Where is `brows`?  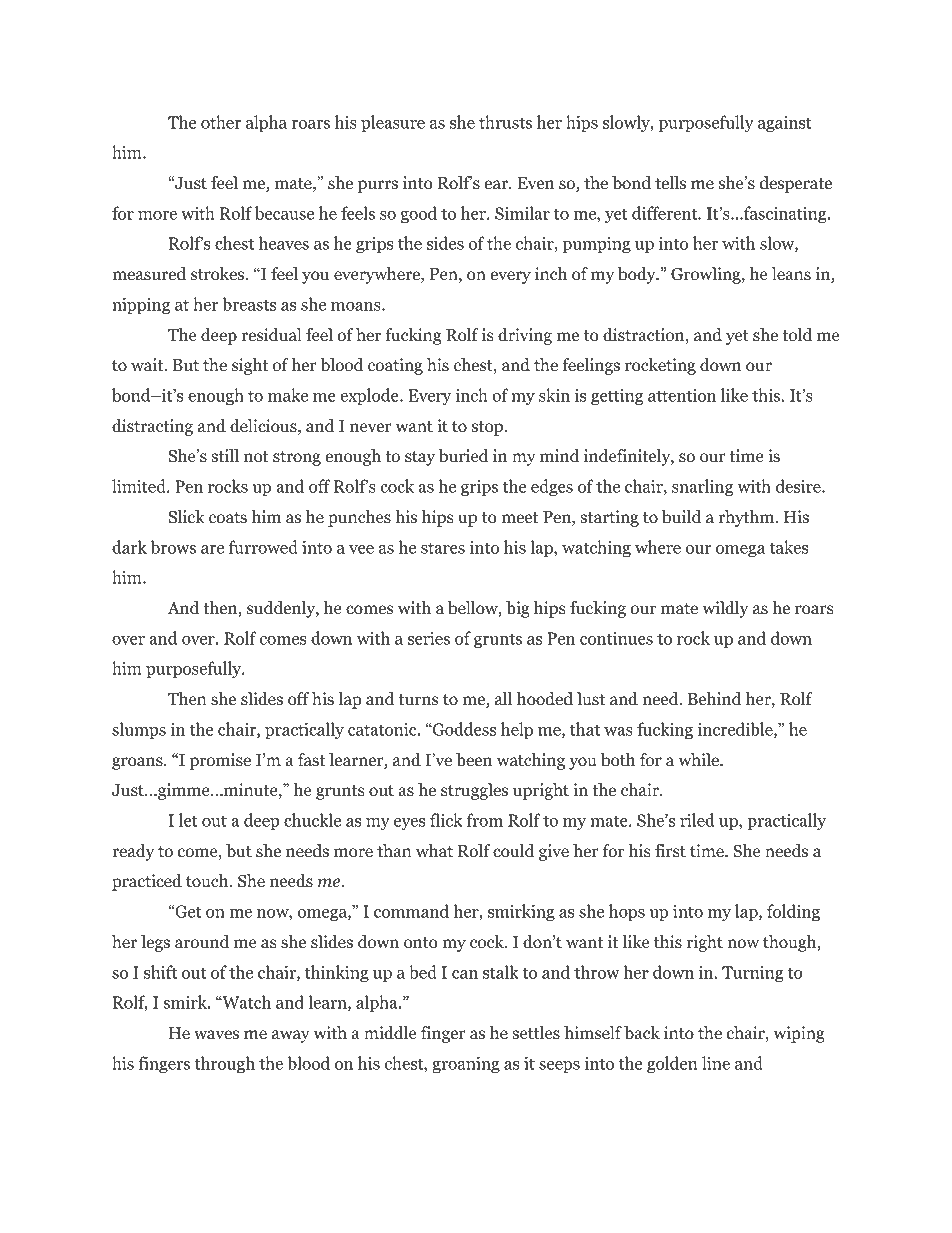
brows is located at coordinates (173, 547).
